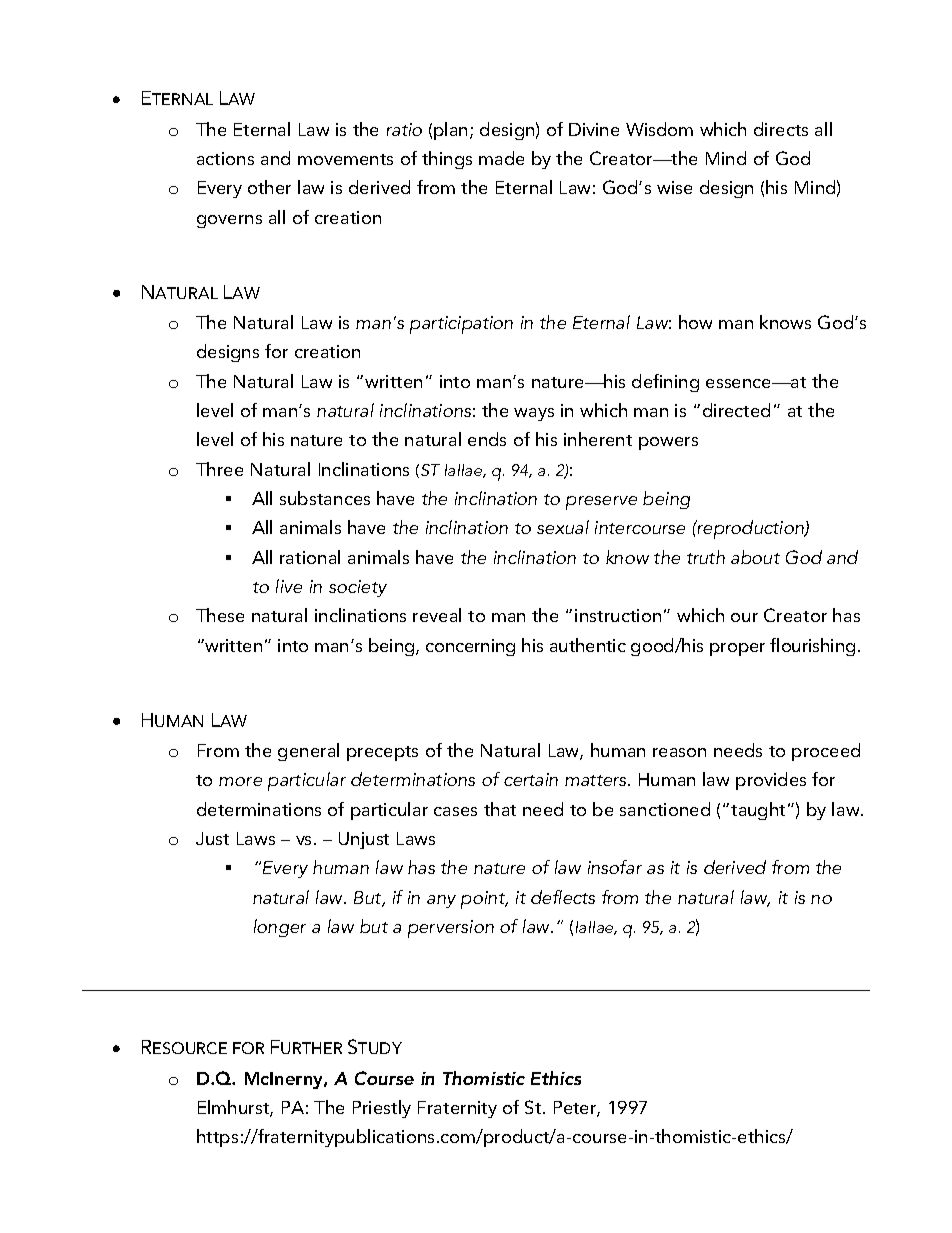 The width and height of the page is (952, 1233). I want to click on directs, so click(781, 129).
